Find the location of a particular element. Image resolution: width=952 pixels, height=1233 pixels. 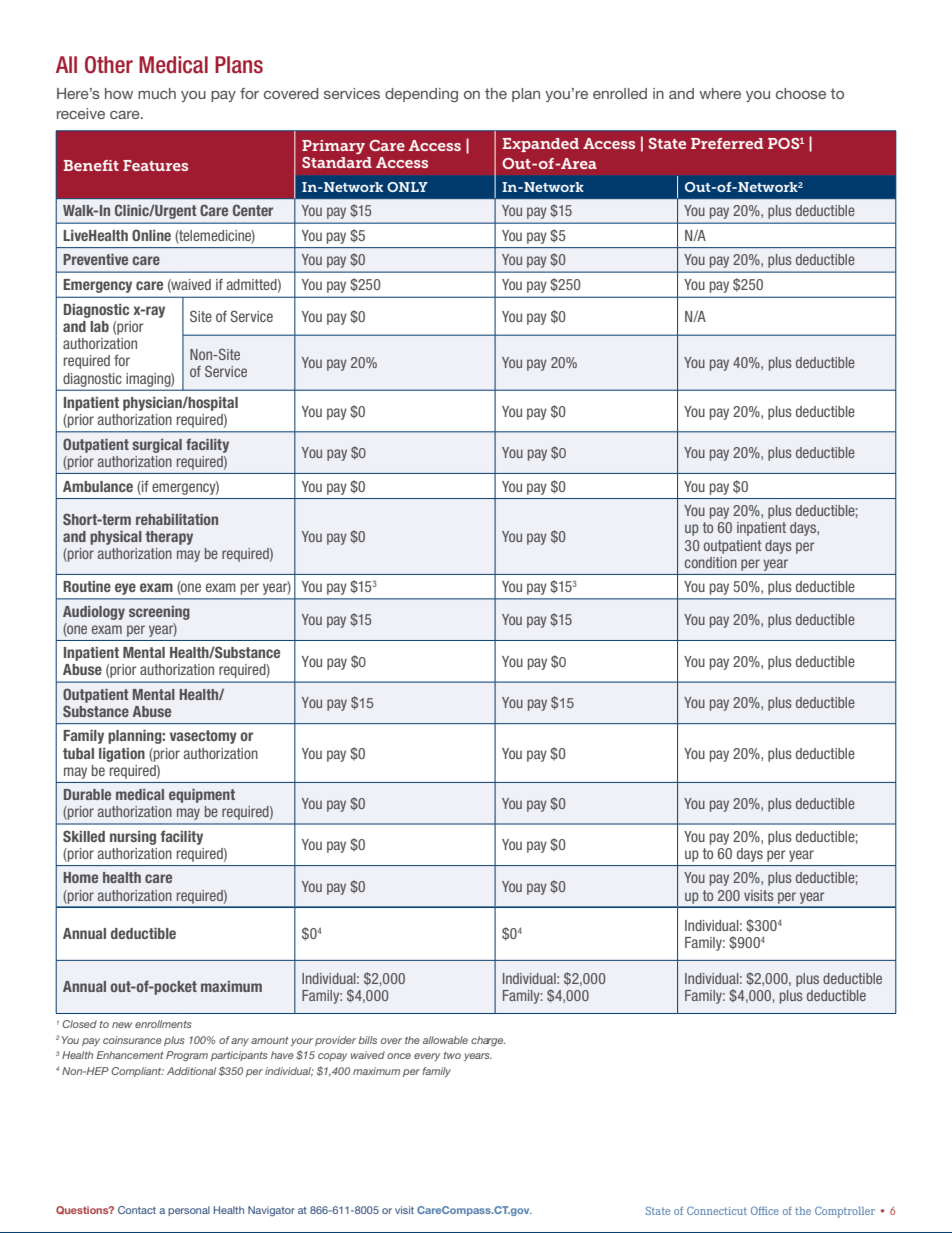

depending is located at coordinates (421, 95).
